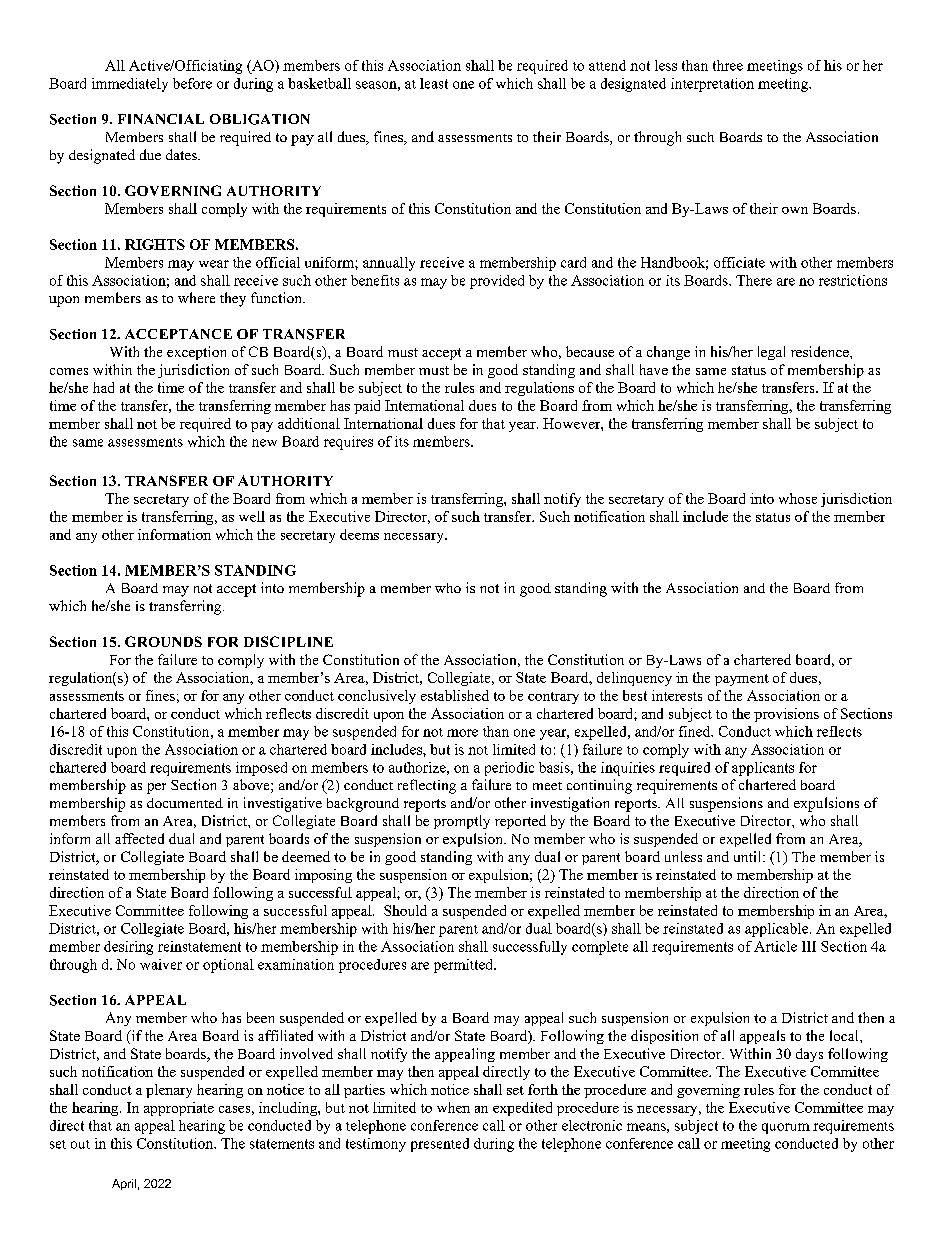 This document has height=1233, width=952. Describe the element at coordinates (163, 641) in the document. I see `GROUNDS` at that location.
